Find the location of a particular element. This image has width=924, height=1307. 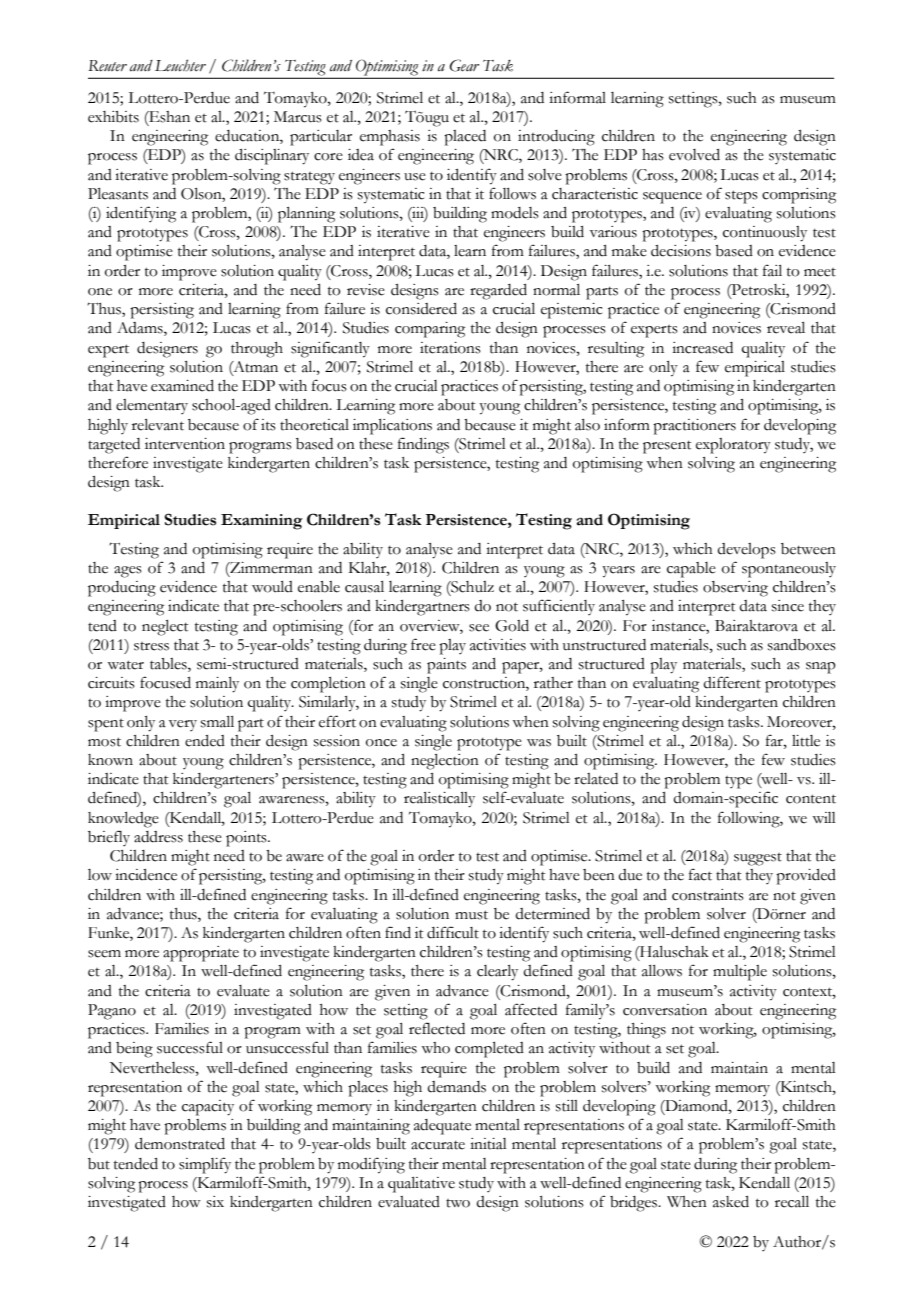

accurate is located at coordinates (438, 1145).
